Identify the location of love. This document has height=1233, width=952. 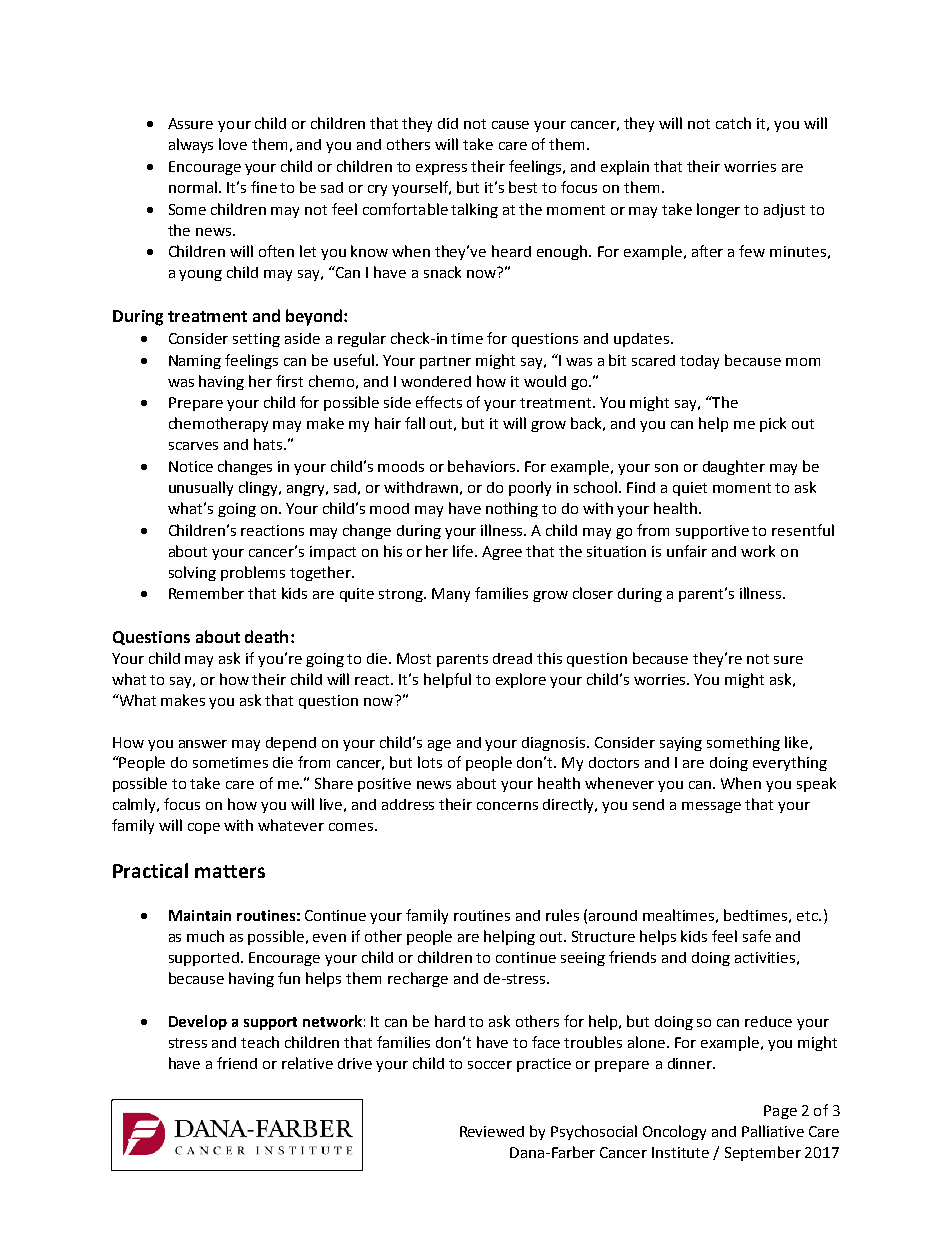
(233, 144).
